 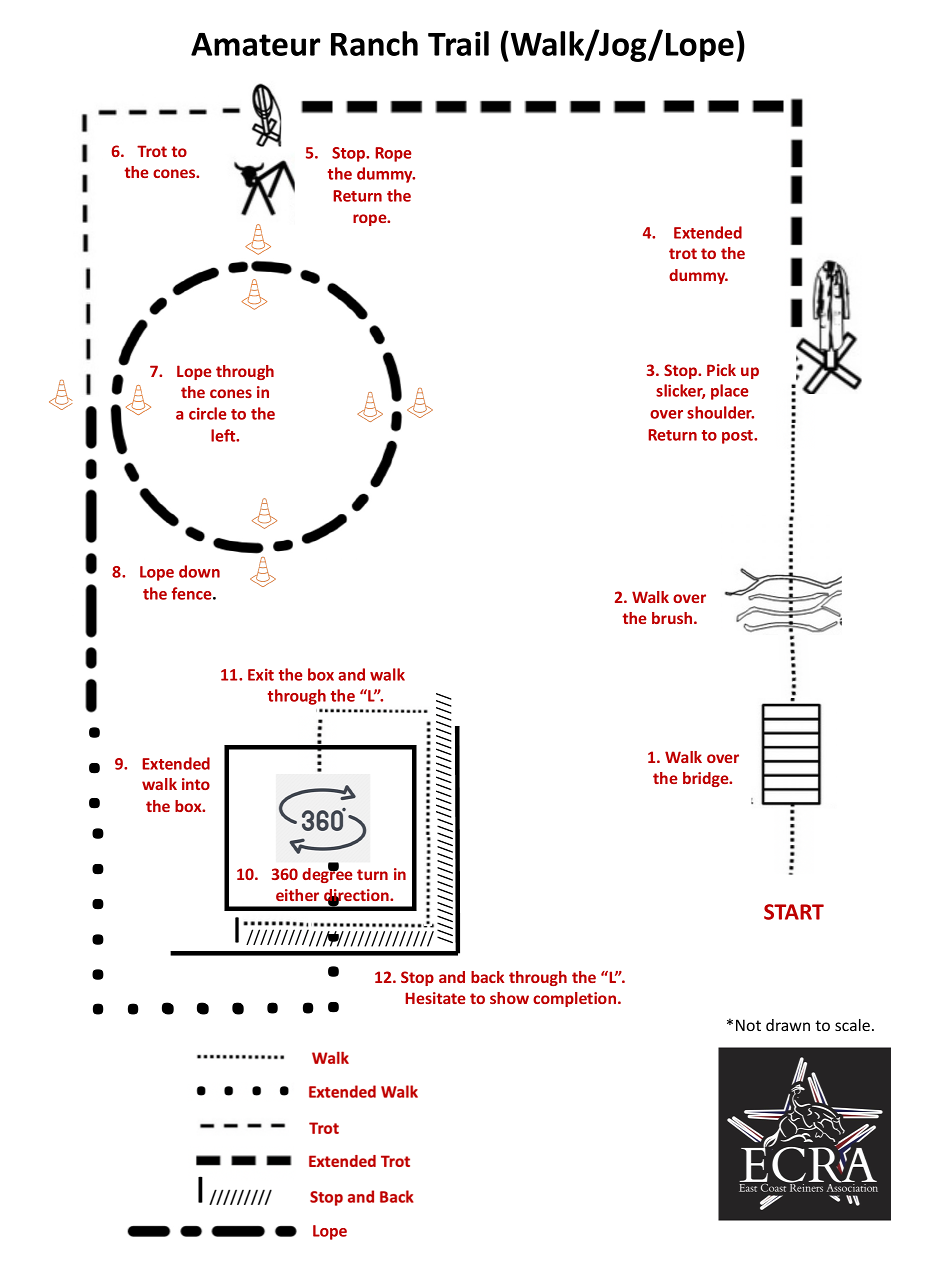 I want to click on Amateur, so click(x=255, y=44).
